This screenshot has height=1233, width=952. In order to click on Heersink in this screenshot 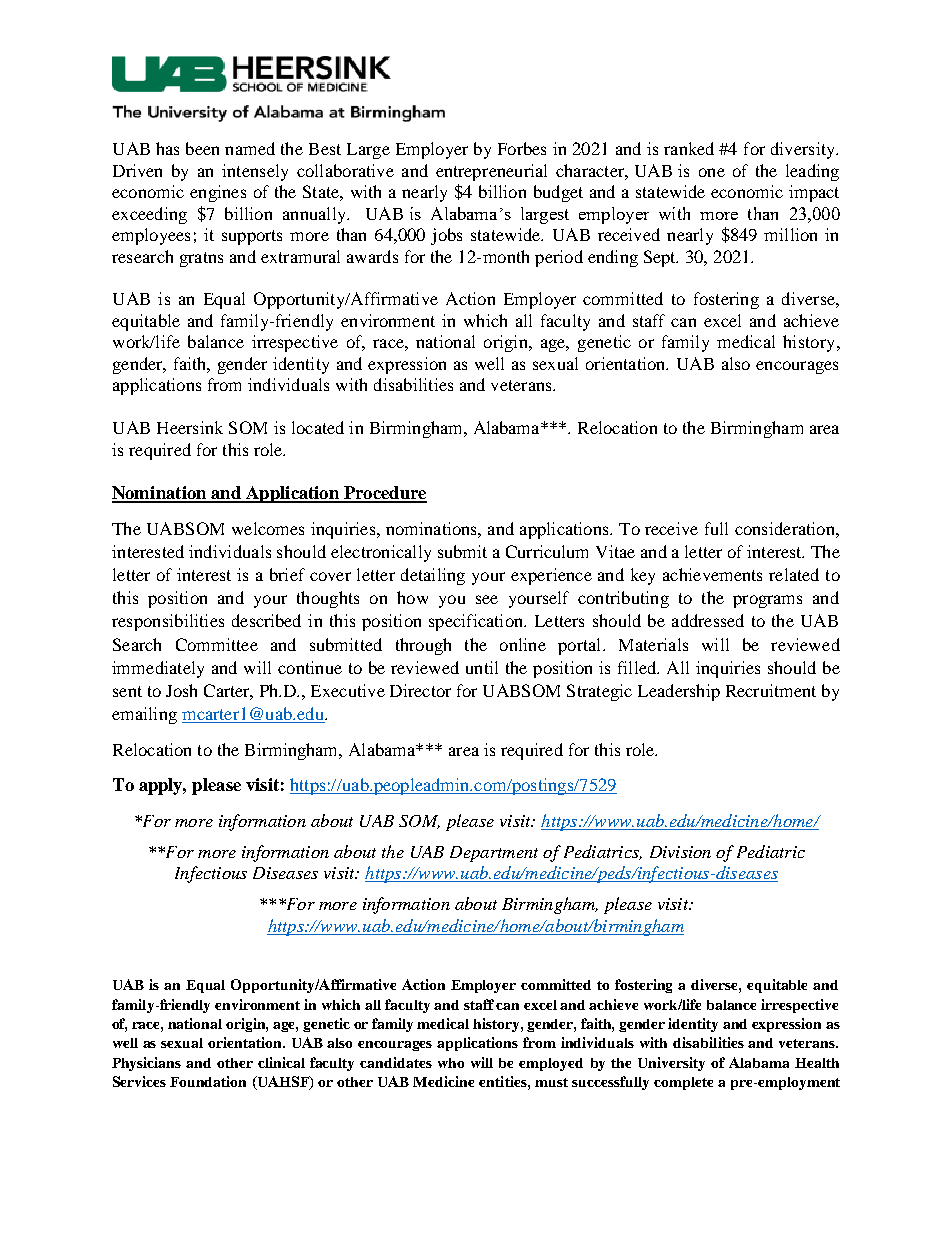, I will do `click(190, 427)`.
